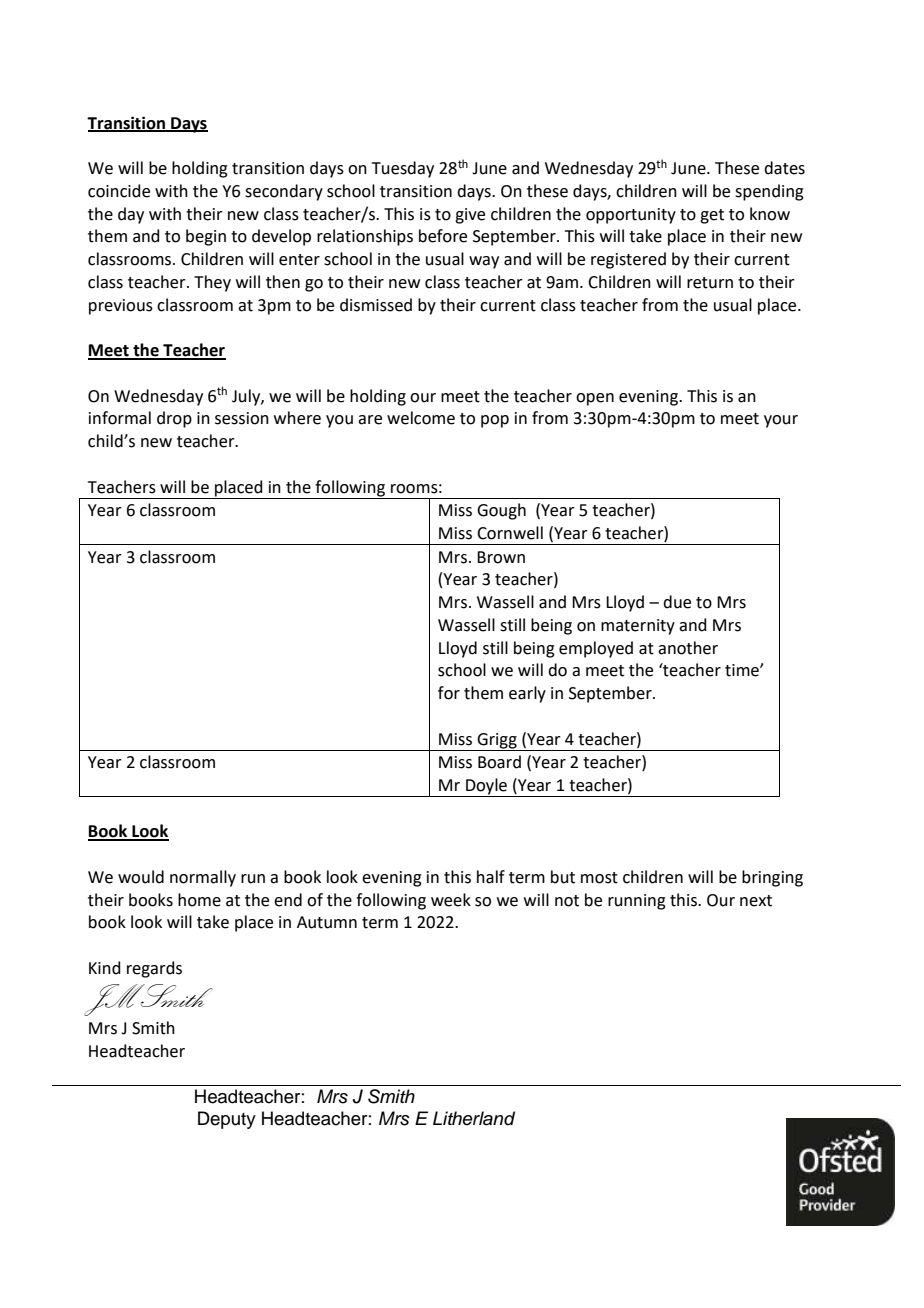 This screenshot has width=924, height=1308. Describe the element at coordinates (327, 922) in the screenshot. I see `Autumn` at that location.
